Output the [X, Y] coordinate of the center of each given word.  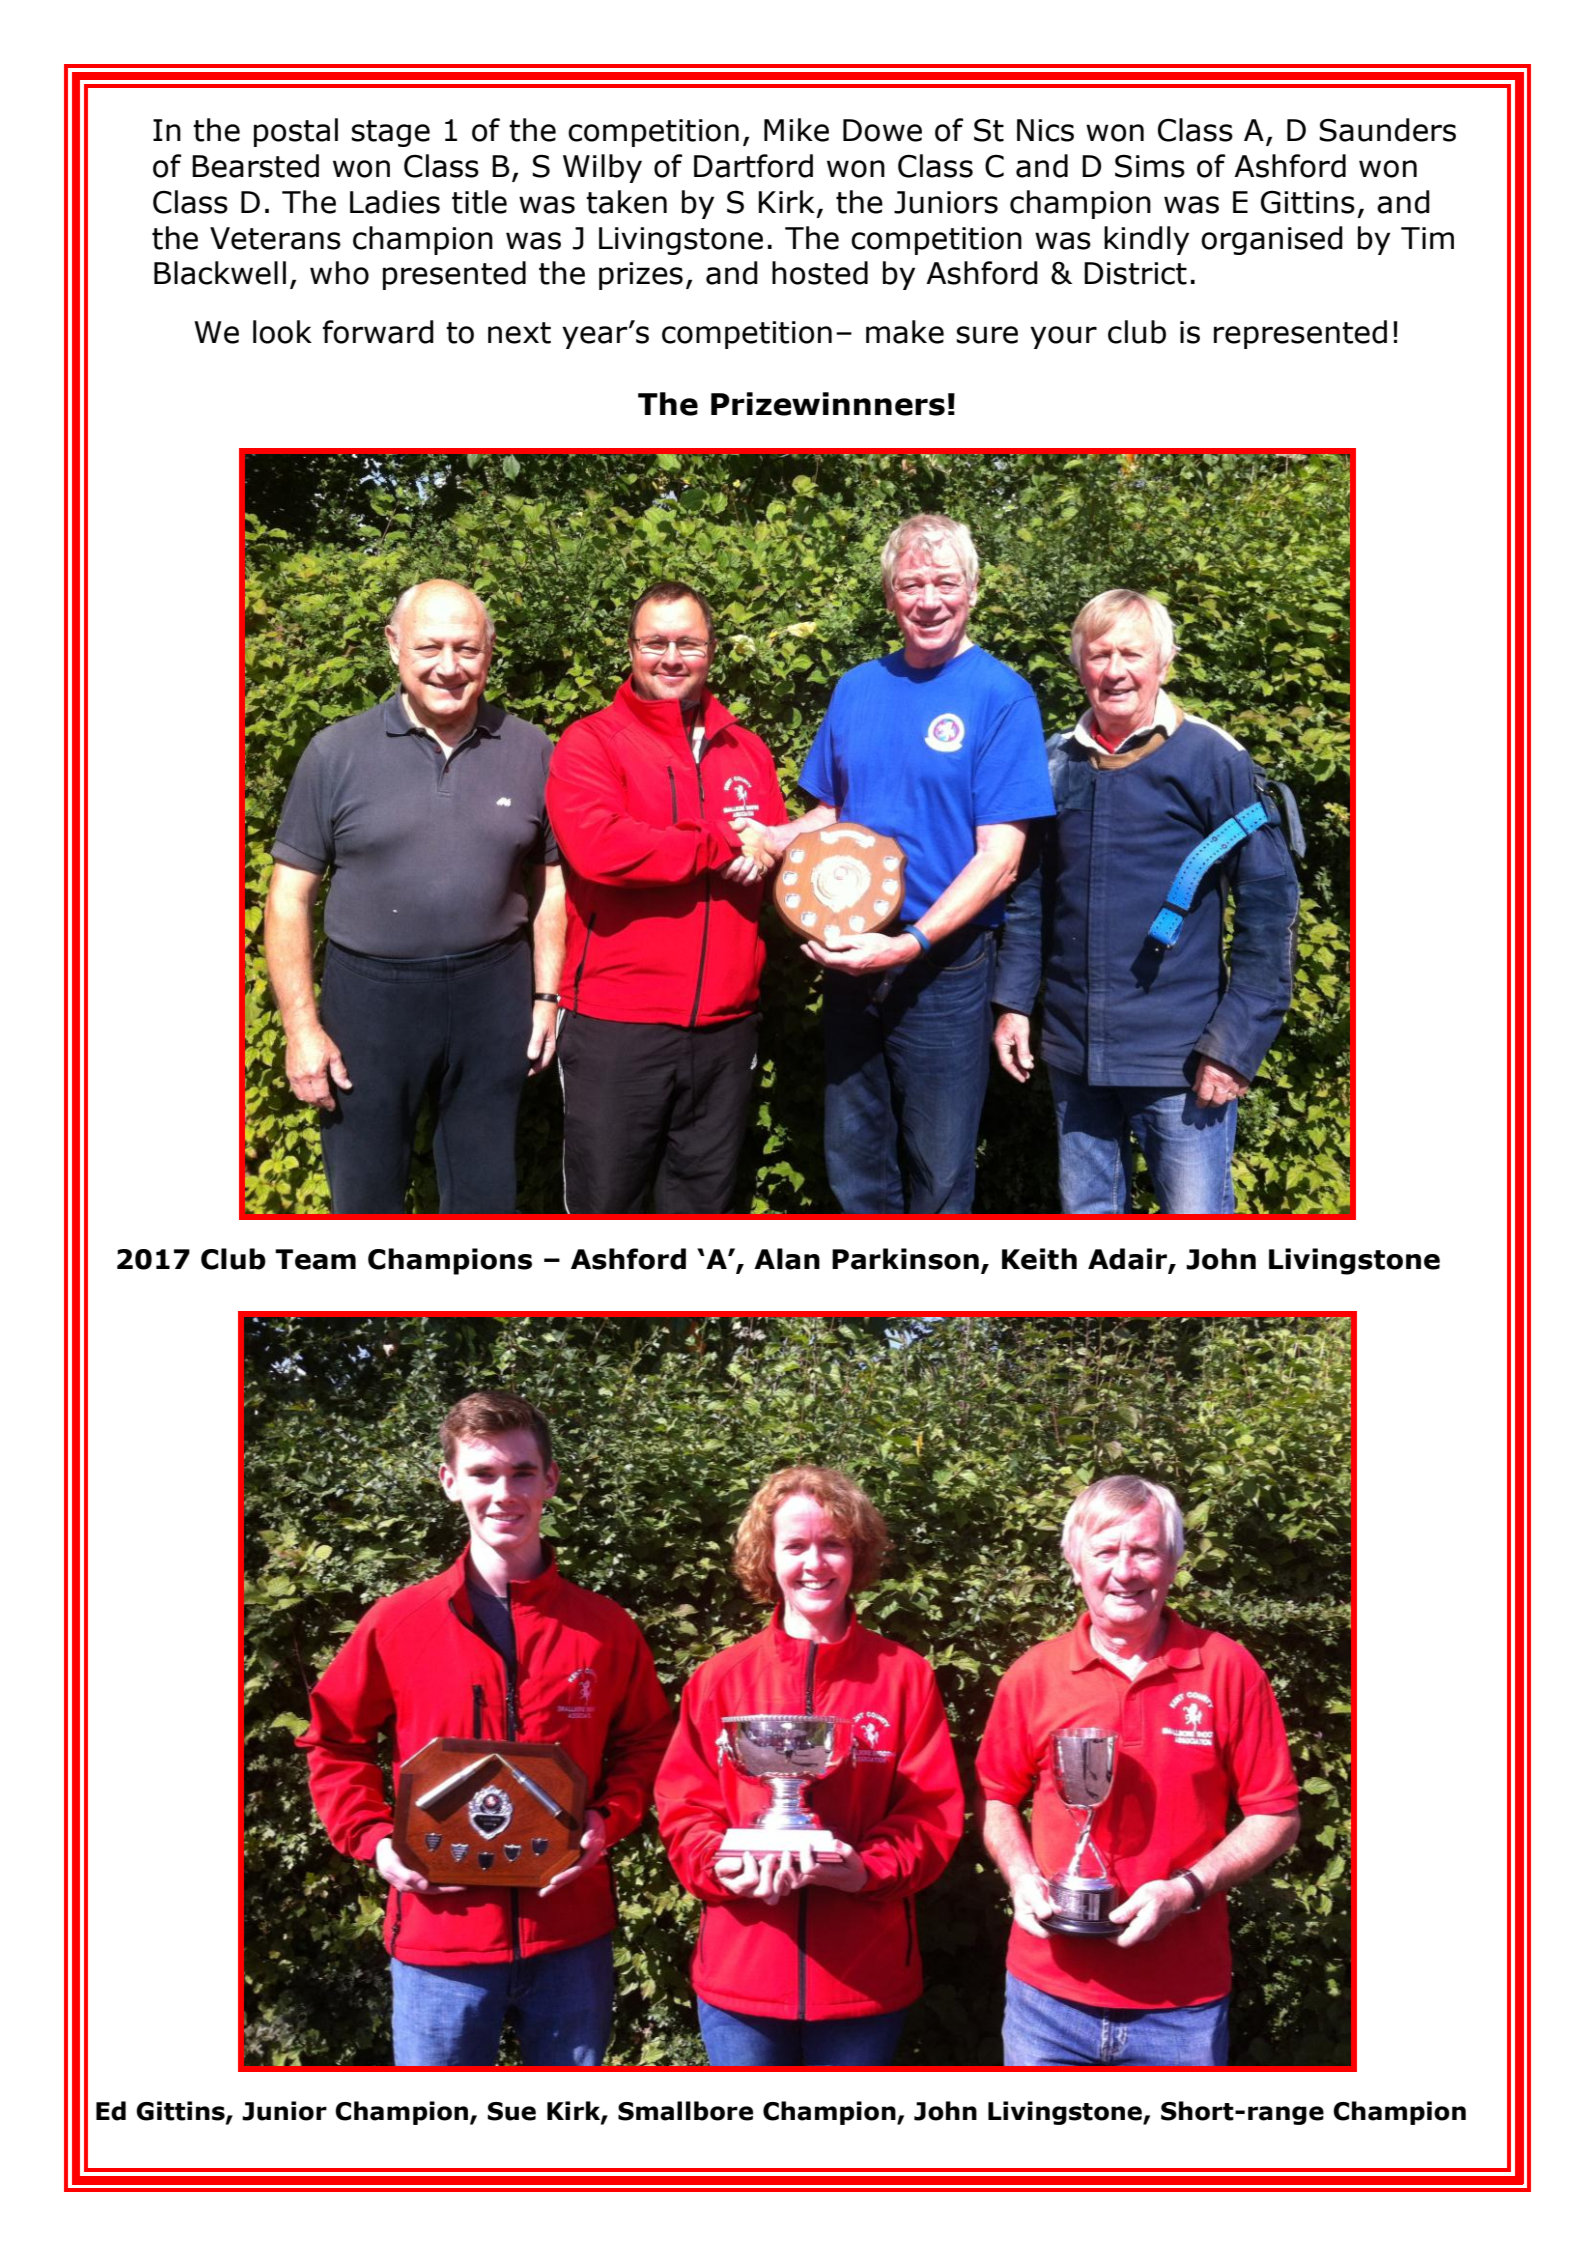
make [905, 332]
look [282, 332]
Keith [1039, 1259]
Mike [796, 130]
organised [1272, 240]
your [1063, 337]
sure [987, 335]
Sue [512, 2111]
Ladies [395, 202]
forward [378, 332]
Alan [787, 1259]
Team [315, 1259]
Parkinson [905, 1259]
